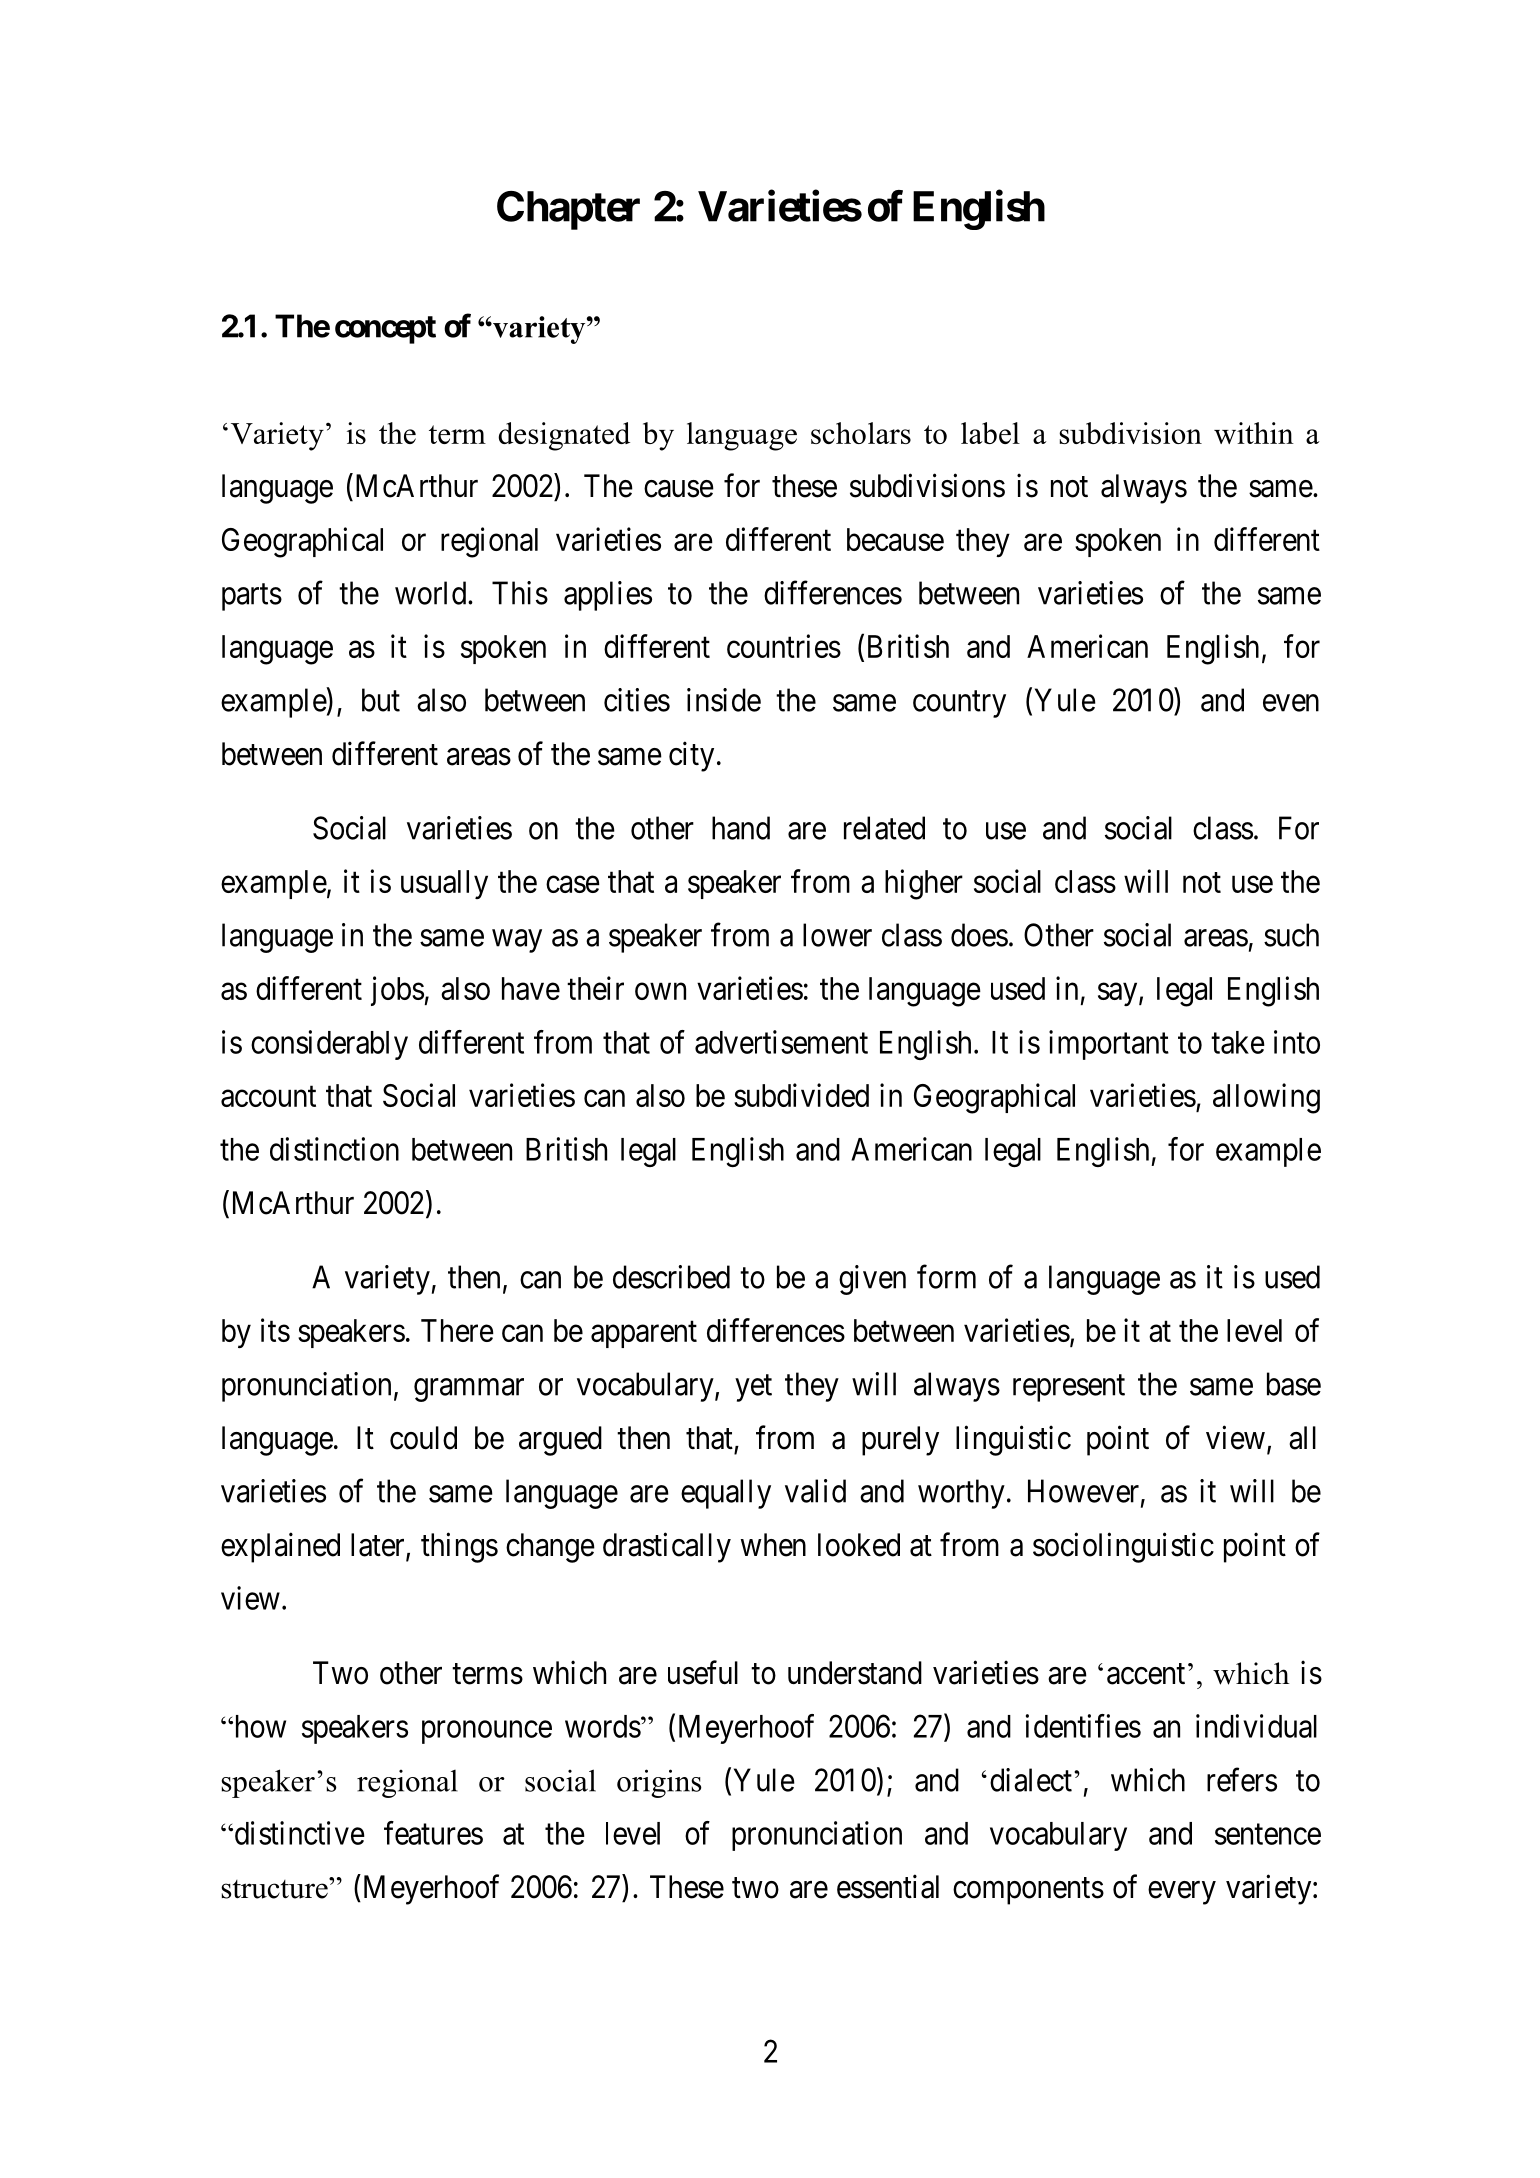 The height and width of the image is (2178, 1540). Describe the element at coordinates (1254, 433) in the image. I see `within` at that location.
